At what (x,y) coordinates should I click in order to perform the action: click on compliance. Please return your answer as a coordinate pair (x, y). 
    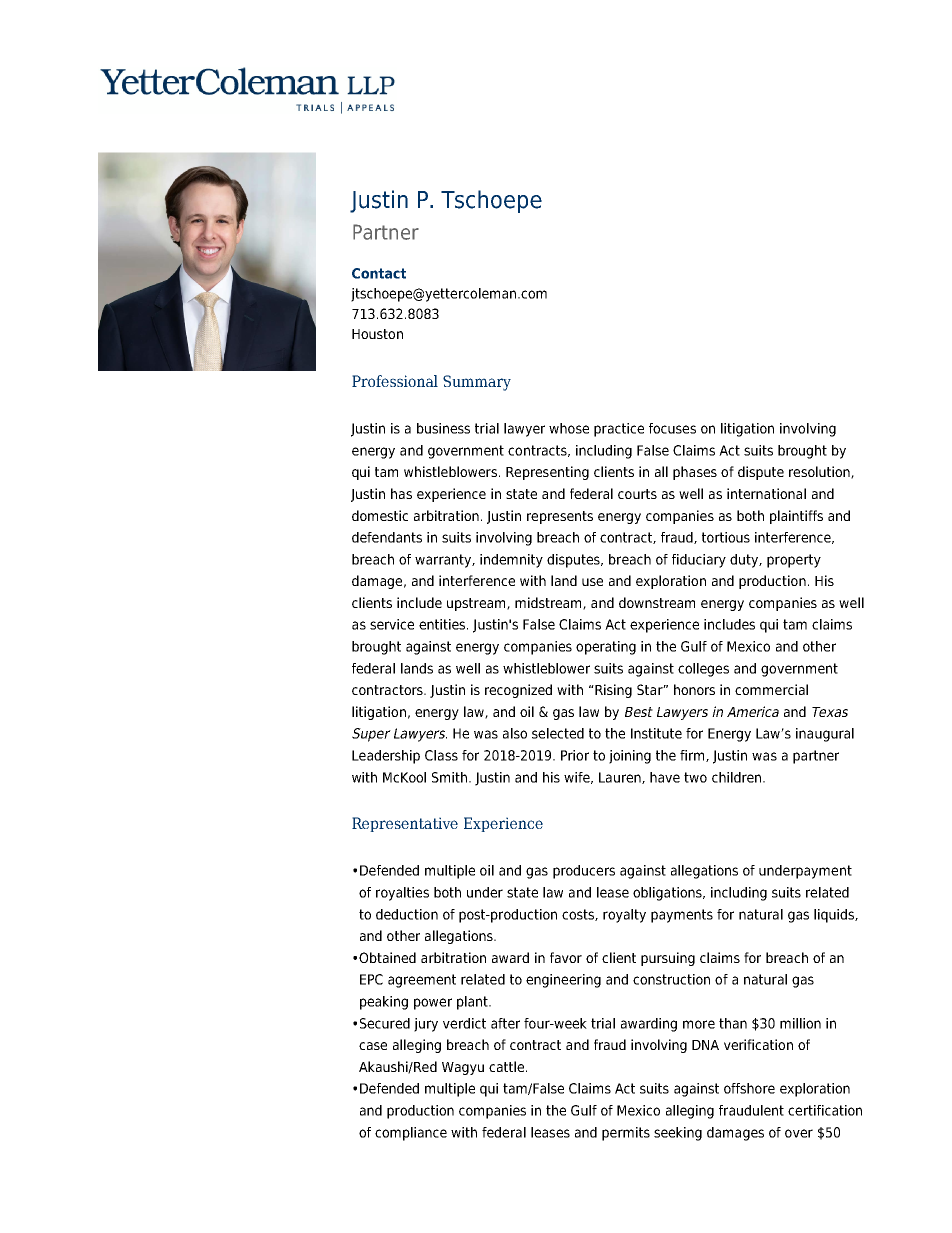
    Looking at the image, I should click on (411, 1134).
